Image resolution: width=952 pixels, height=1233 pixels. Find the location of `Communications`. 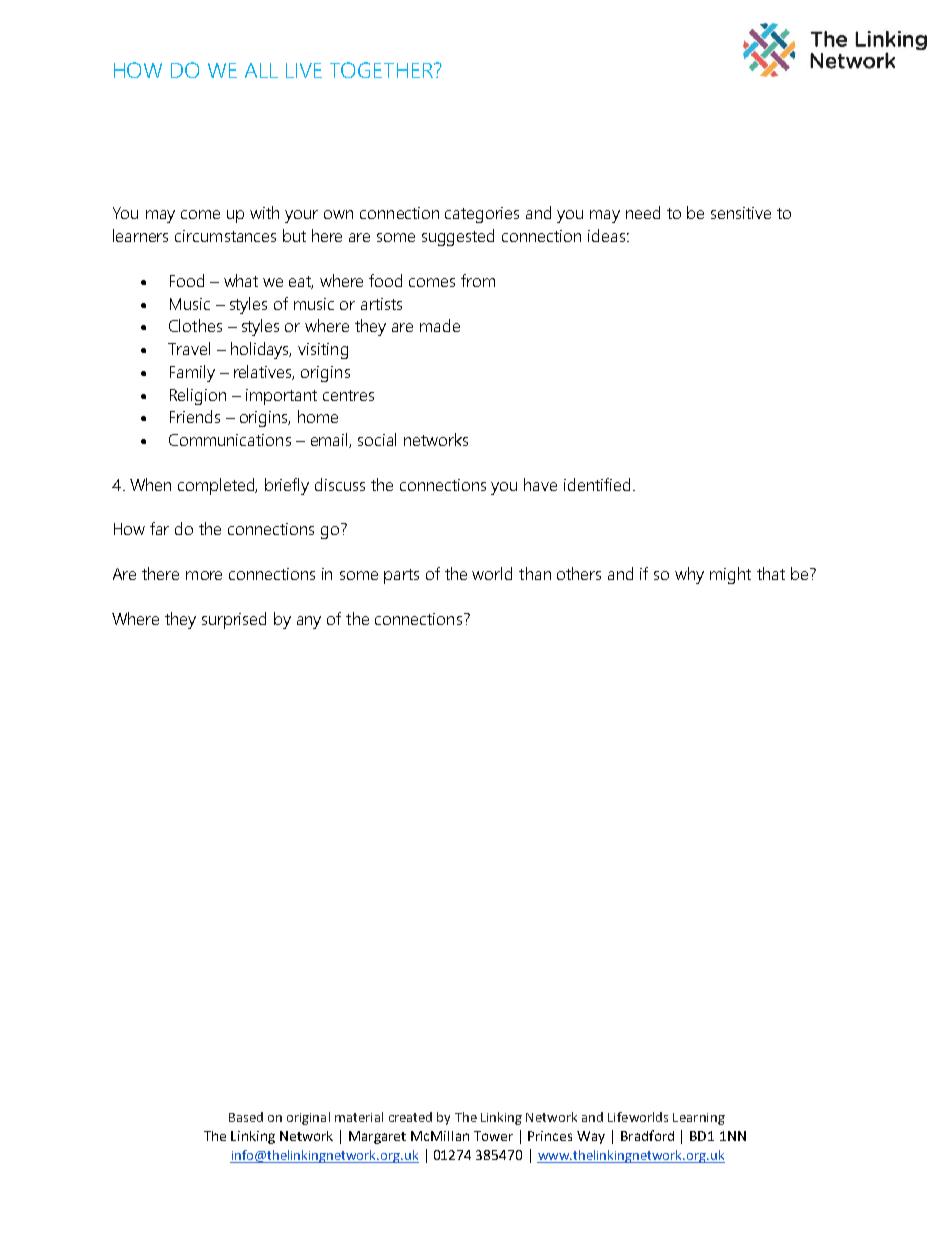

Communications is located at coordinates (230, 440).
